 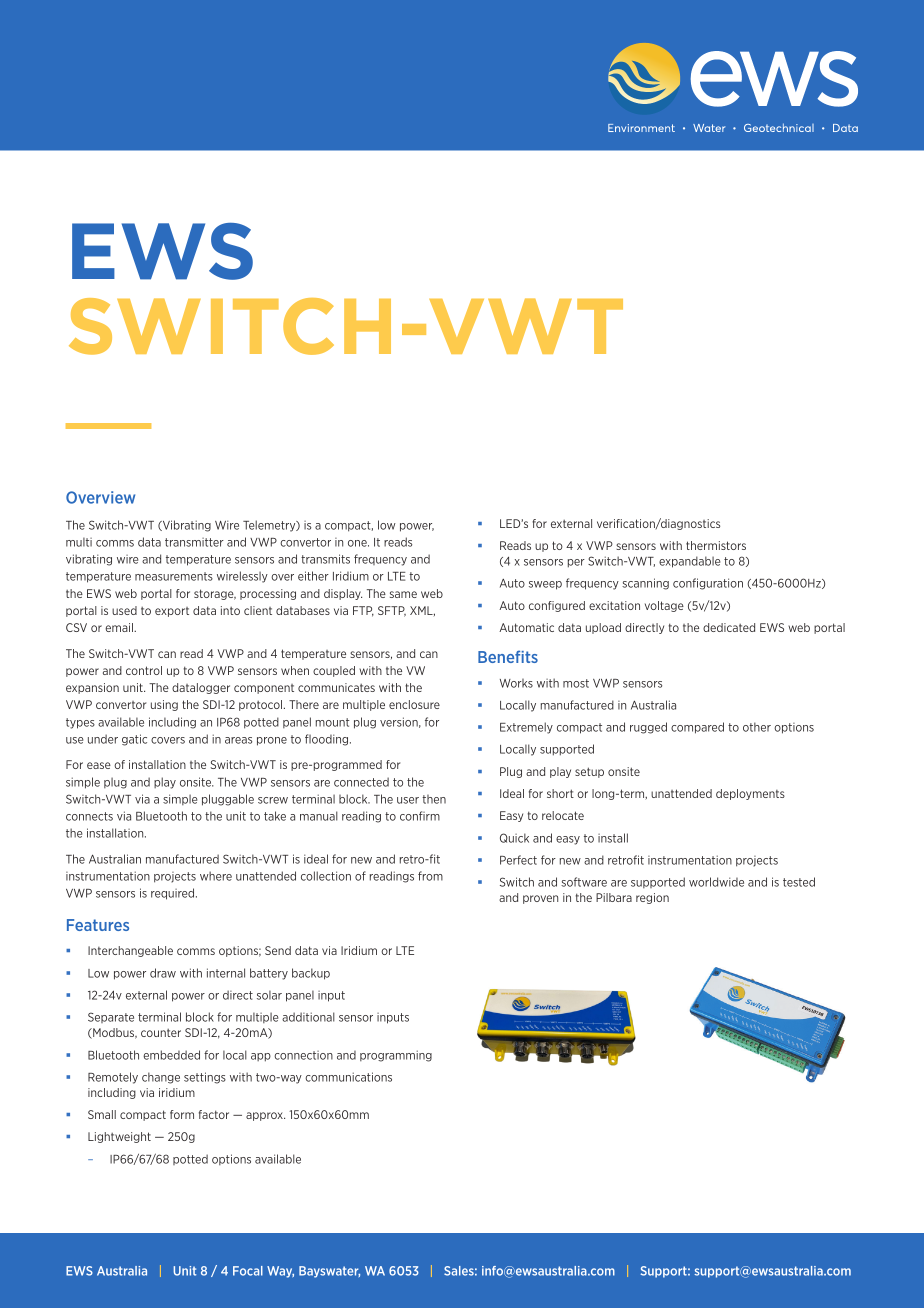 I want to click on Focal, so click(x=248, y=1271).
